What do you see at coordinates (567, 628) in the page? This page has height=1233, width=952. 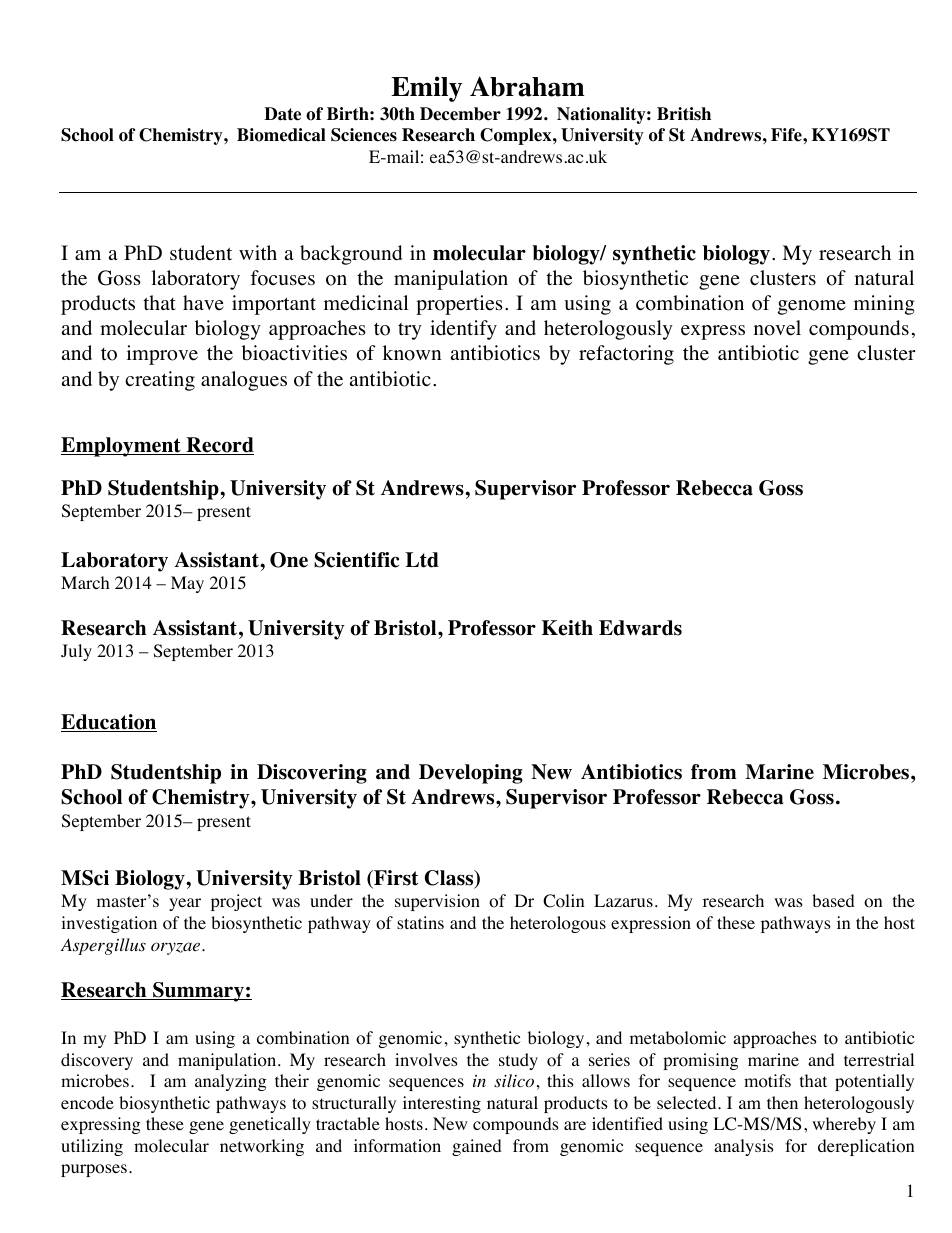 I see `Keith` at bounding box center [567, 628].
